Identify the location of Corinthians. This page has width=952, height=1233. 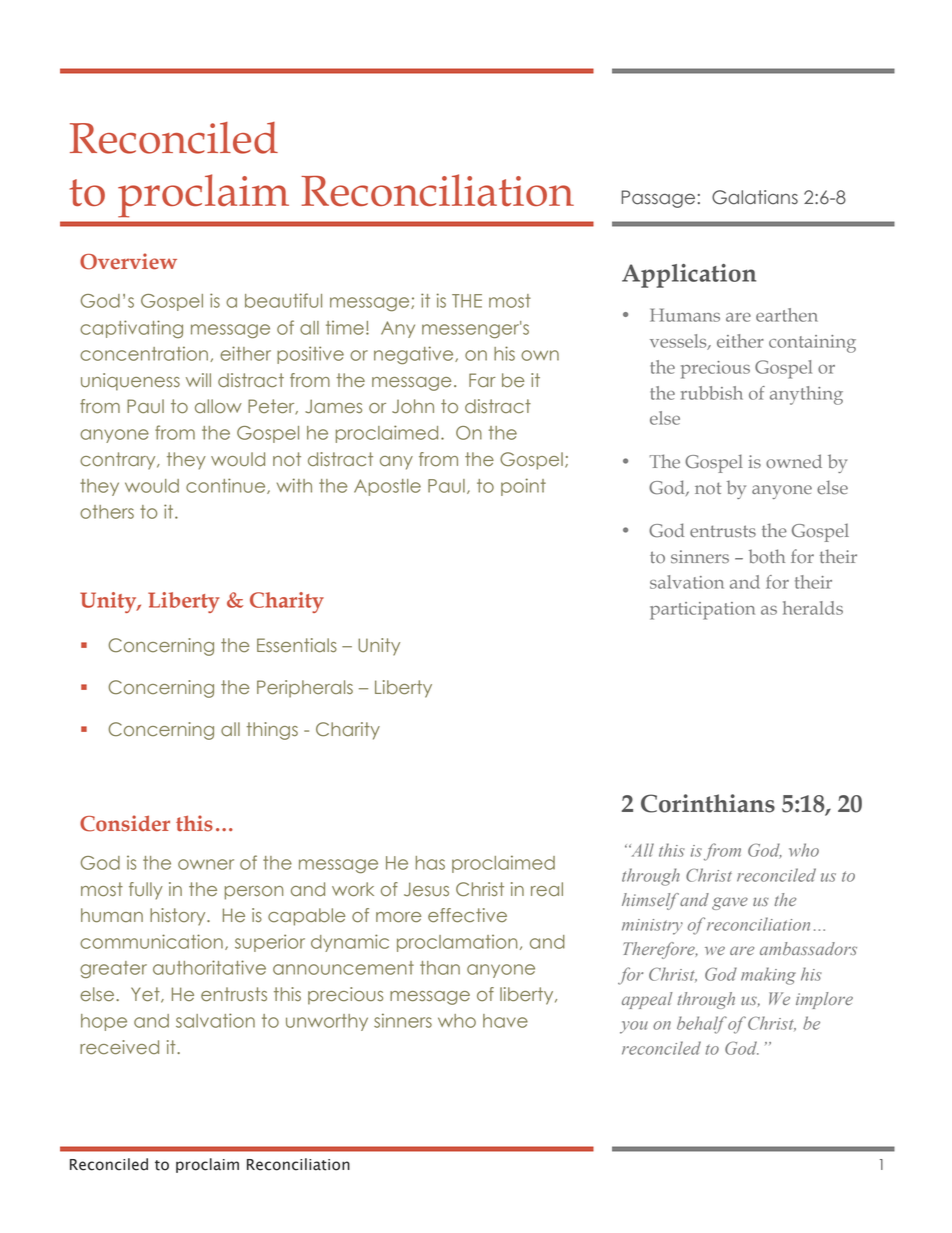
(708, 803).
